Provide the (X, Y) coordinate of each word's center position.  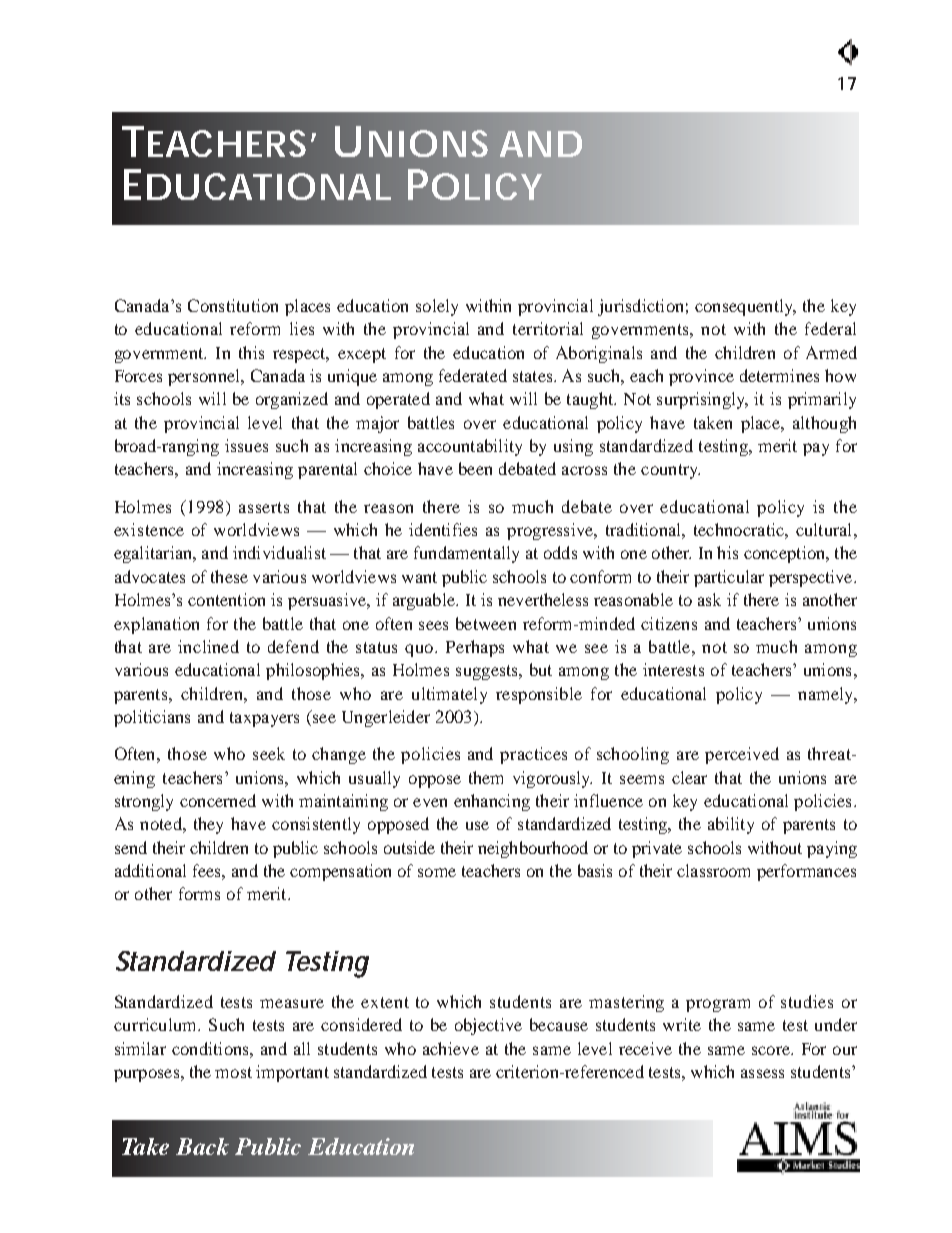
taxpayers (264, 719)
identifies (443, 529)
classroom (713, 870)
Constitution (233, 305)
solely (437, 307)
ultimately (449, 695)
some (437, 872)
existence (149, 529)
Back (202, 1146)
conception (786, 554)
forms (199, 893)
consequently (745, 307)
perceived (742, 755)
